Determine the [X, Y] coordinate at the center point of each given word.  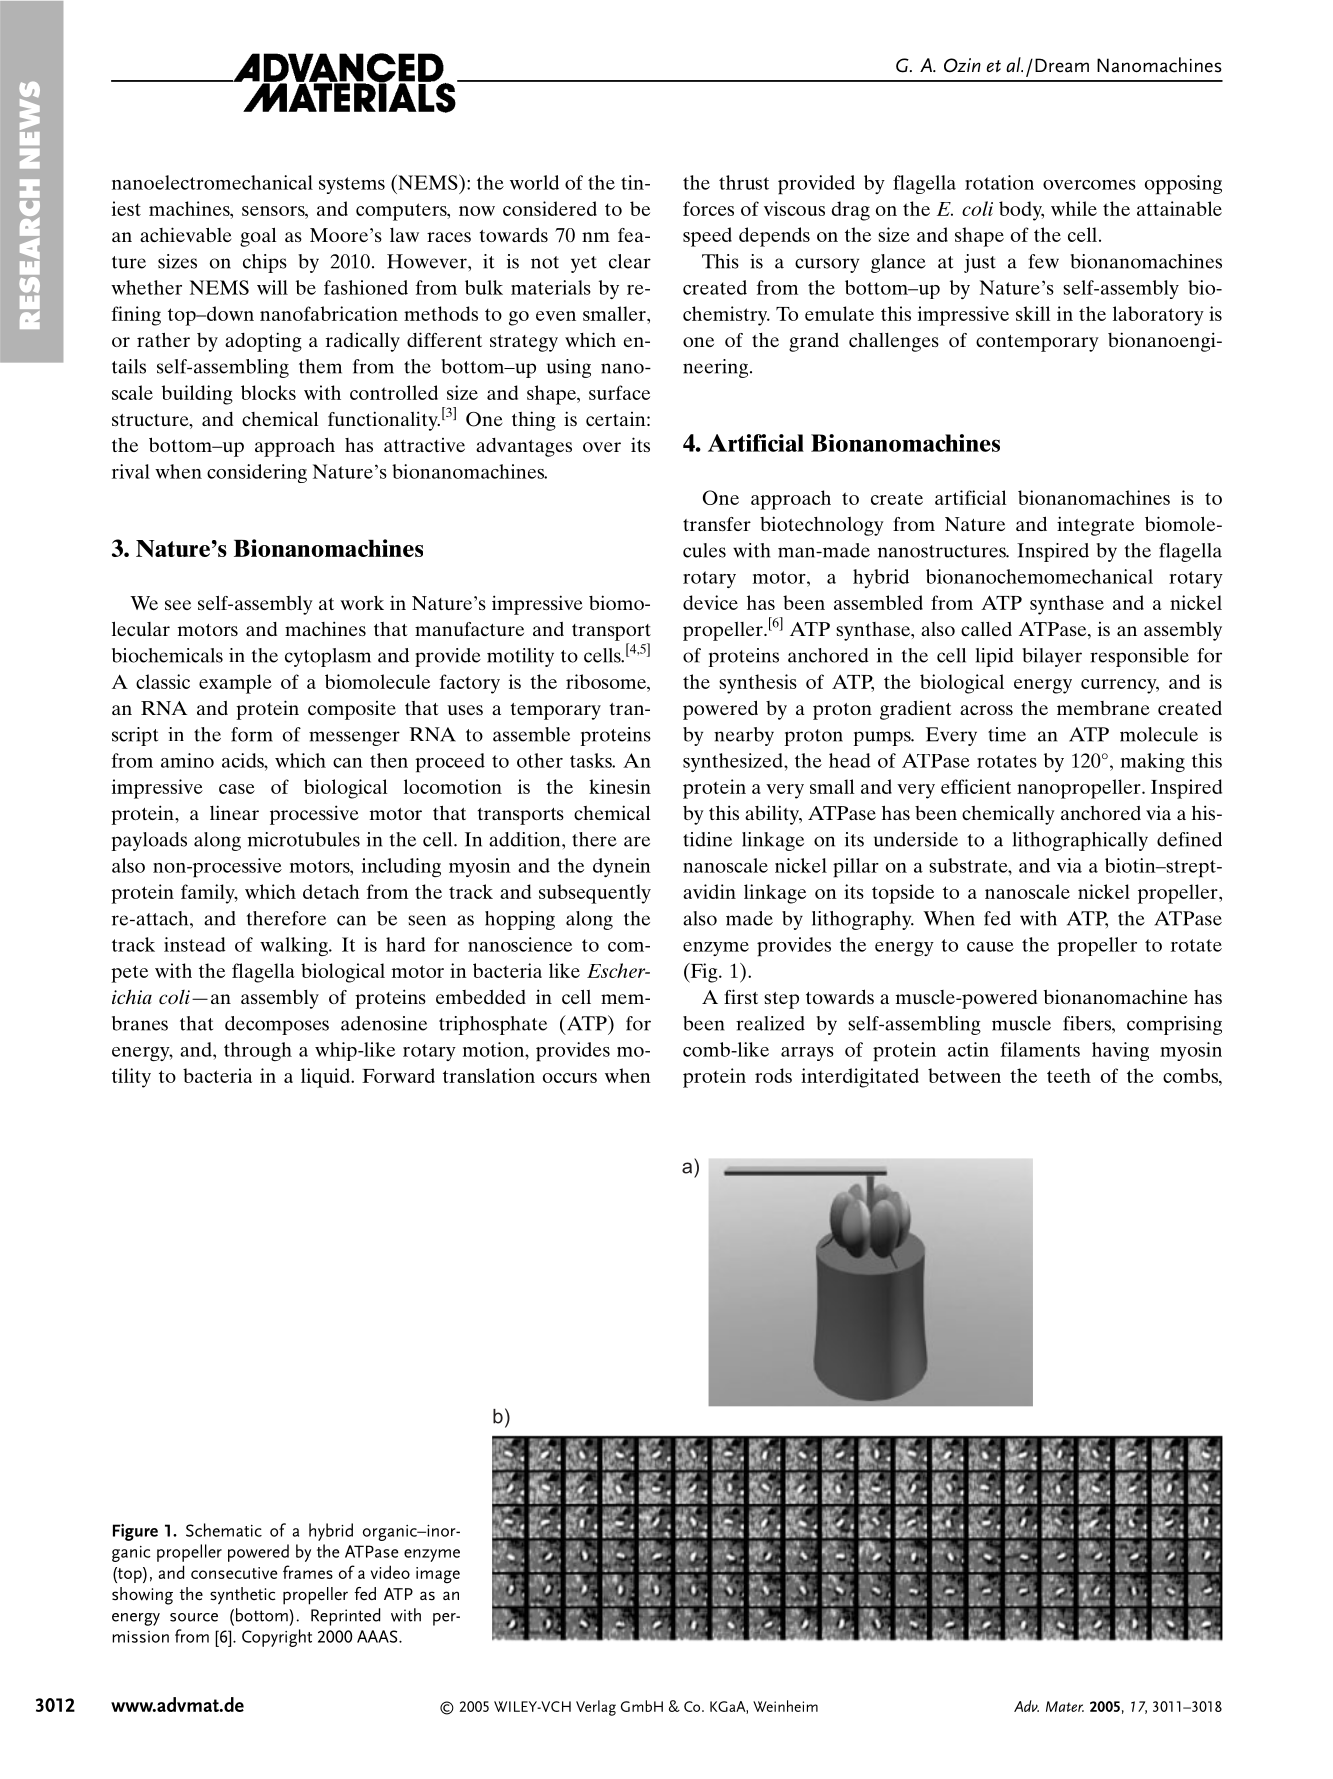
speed [707, 237]
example [235, 684]
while [1074, 208]
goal [258, 237]
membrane [1103, 708]
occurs [570, 1078]
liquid [326, 1078]
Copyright [277, 1638]
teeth [1069, 1075]
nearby [744, 736]
